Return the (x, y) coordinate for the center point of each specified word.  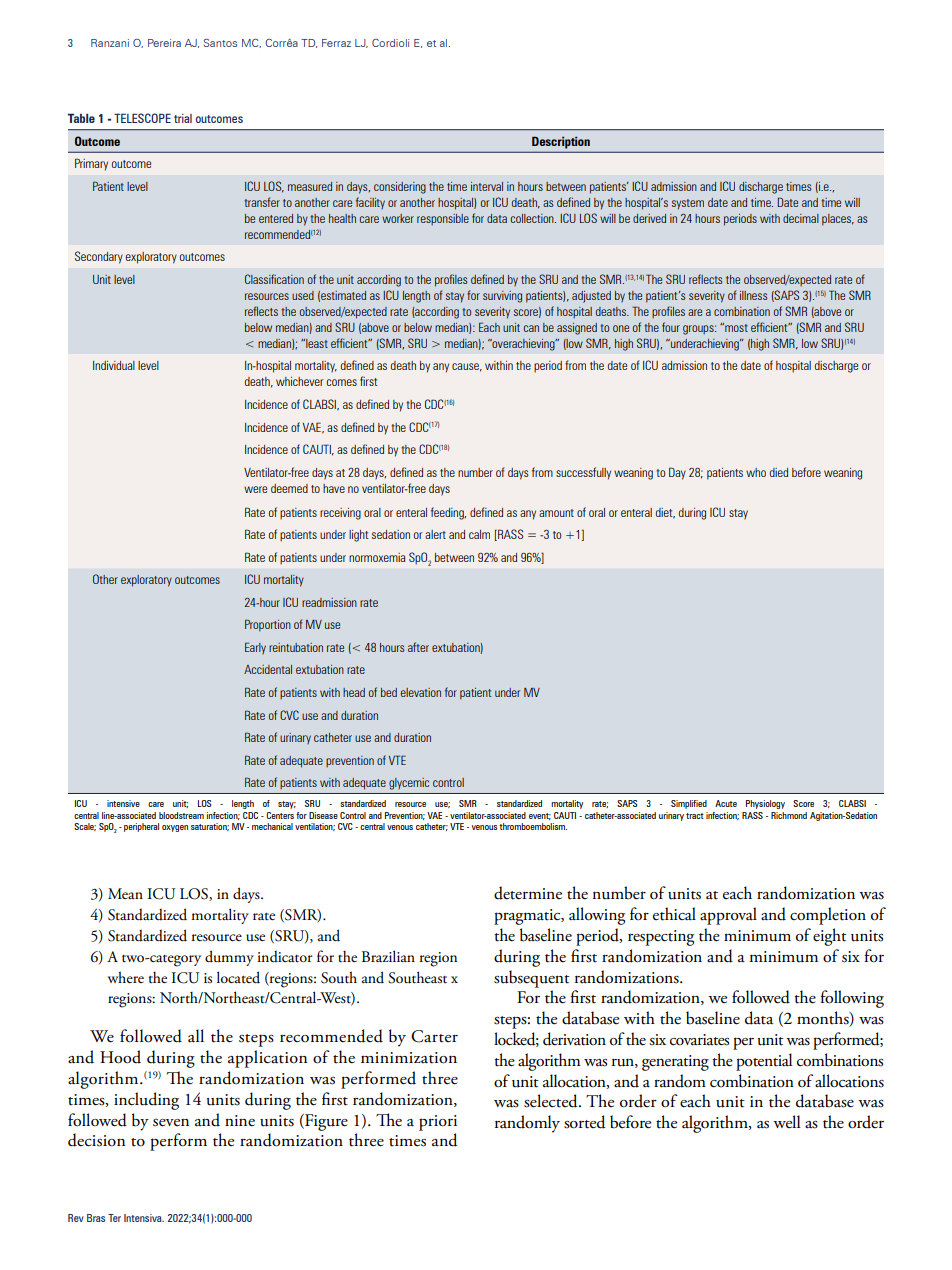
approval (728, 916)
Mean (125, 893)
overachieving (523, 345)
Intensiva (144, 1218)
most (735, 327)
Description (561, 143)
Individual (114, 365)
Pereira (164, 43)
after (418, 647)
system (688, 204)
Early (255, 648)
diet (665, 513)
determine (528, 893)
